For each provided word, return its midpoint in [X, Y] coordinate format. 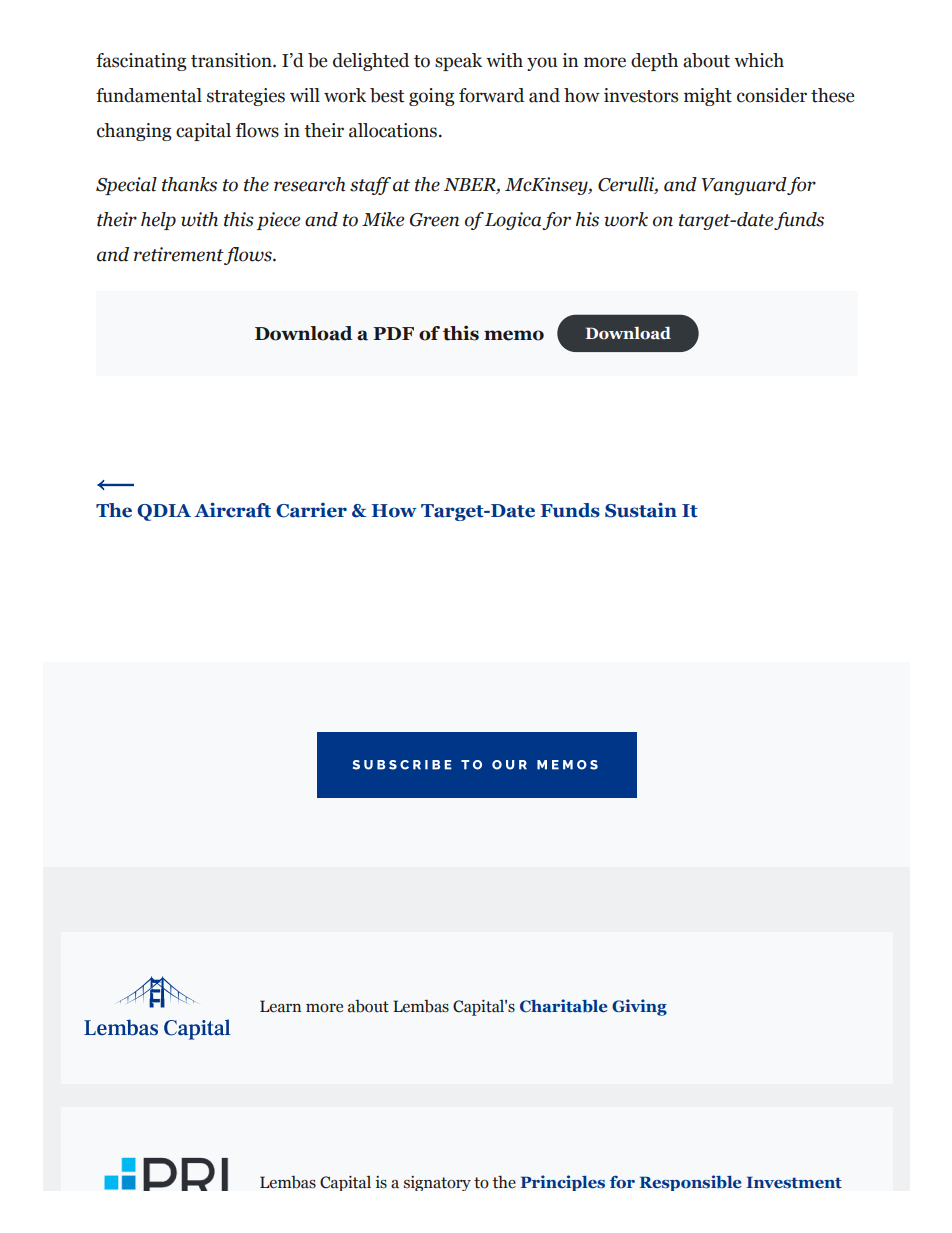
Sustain [641, 510]
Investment [794, 1182]
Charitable [564, 1006]
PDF [393, 333]
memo [514, 335]
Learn [280, 1006]
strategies [246, 97]
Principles [563, 1183]
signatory [437, 1183]
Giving [639, 1007]
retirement [179, 254]
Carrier [311, 510]
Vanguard [744, 186]
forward [491, 95]
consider [772, 95]
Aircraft [232, 510]
